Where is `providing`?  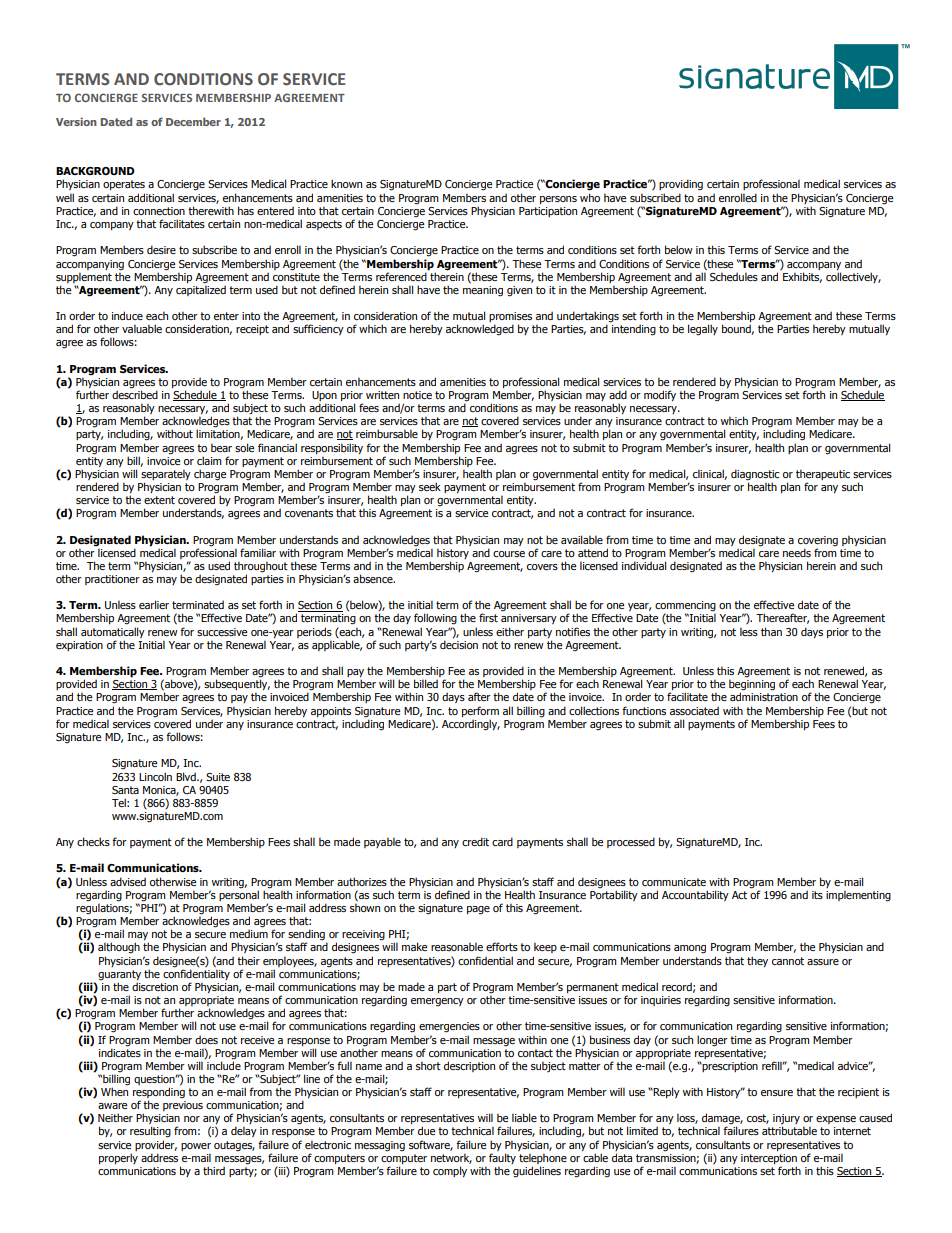 providing is located at coordinates (681, 185).
